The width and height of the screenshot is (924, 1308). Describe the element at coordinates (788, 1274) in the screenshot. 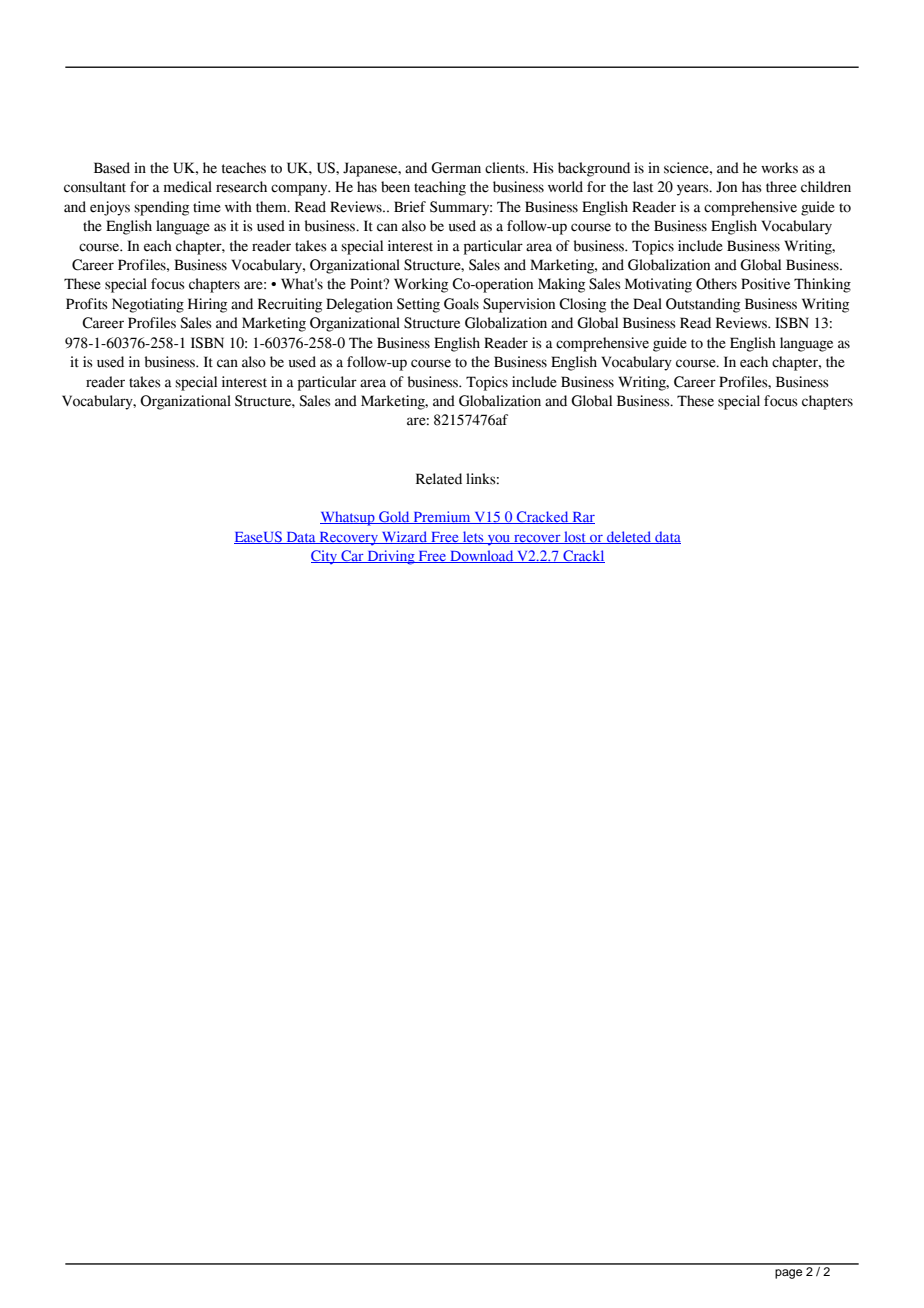

I see `page` at that location.
